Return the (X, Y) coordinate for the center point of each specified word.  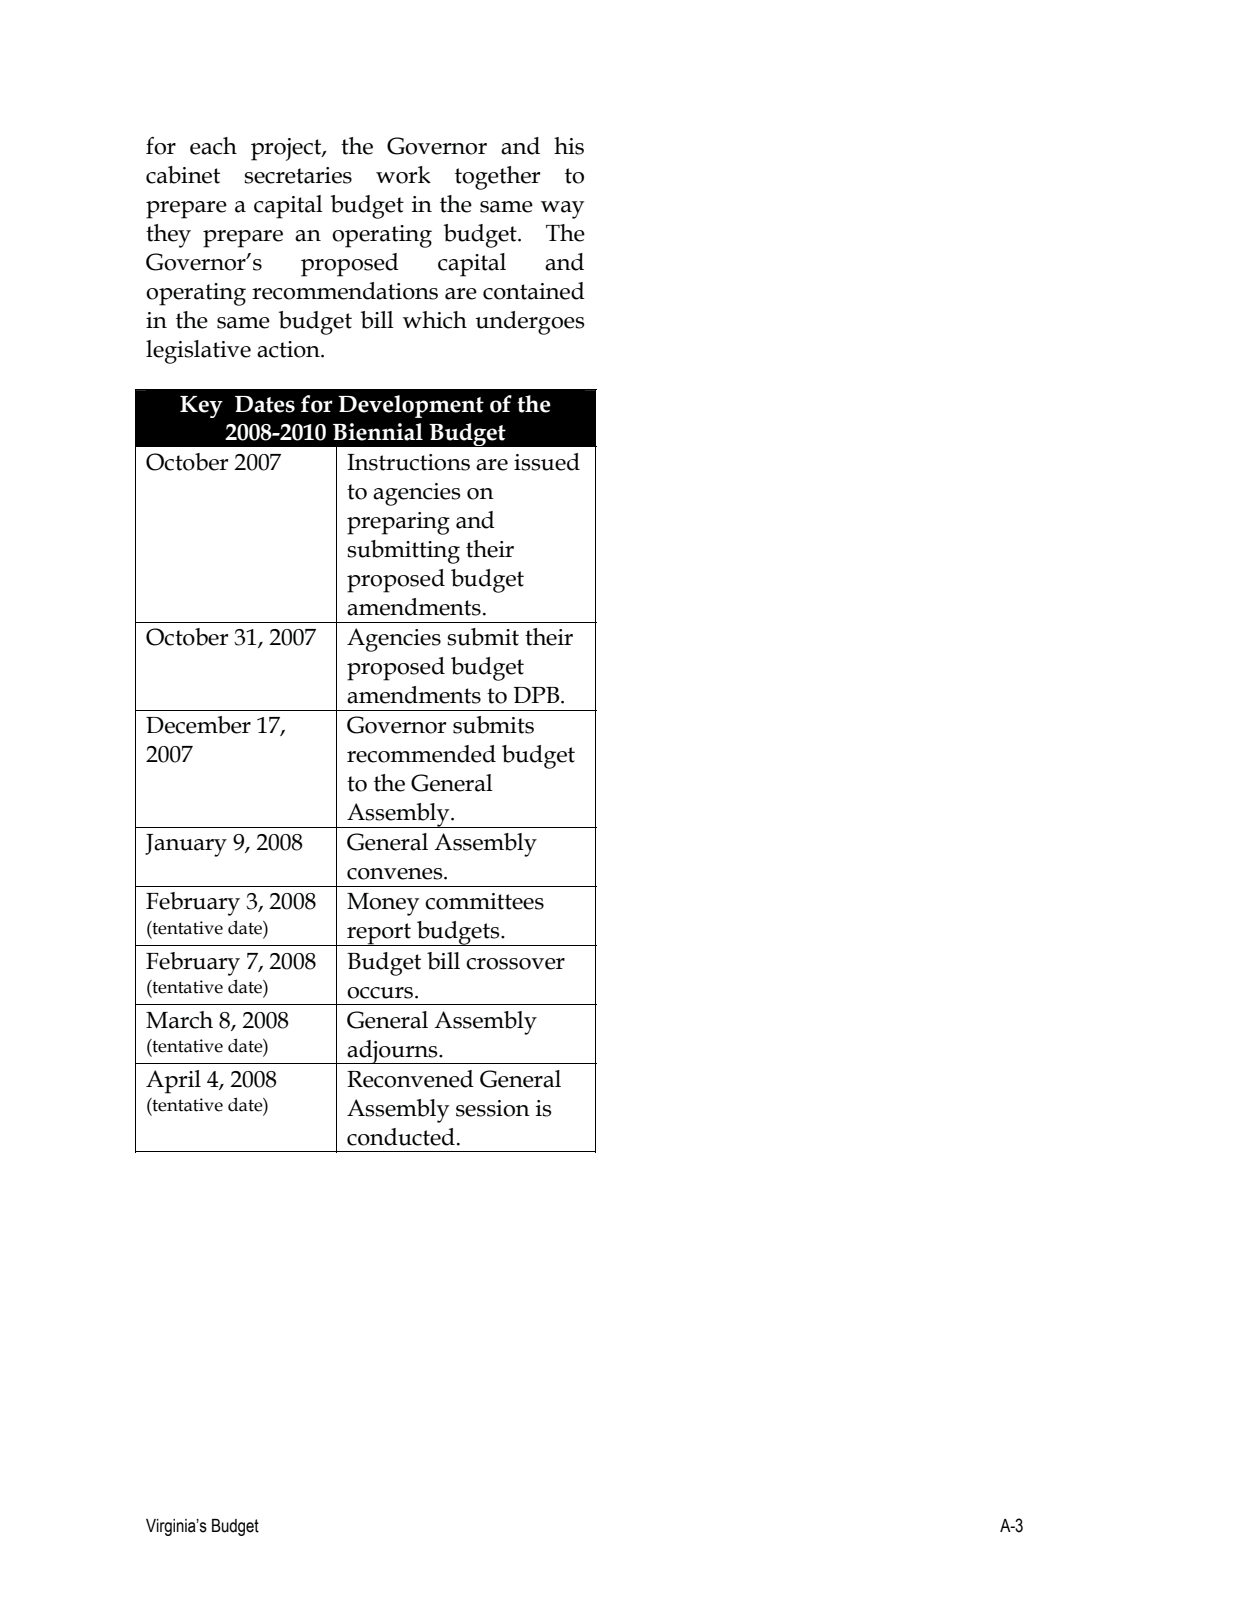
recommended (421, 754)
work (403, 175)
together (497, 178)
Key (201, 407)
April (173, 1082)
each (213, 146)
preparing (398, 523)
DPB (538, 695)
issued (547, 462)
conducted (401, 1137)
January (186, 845)
